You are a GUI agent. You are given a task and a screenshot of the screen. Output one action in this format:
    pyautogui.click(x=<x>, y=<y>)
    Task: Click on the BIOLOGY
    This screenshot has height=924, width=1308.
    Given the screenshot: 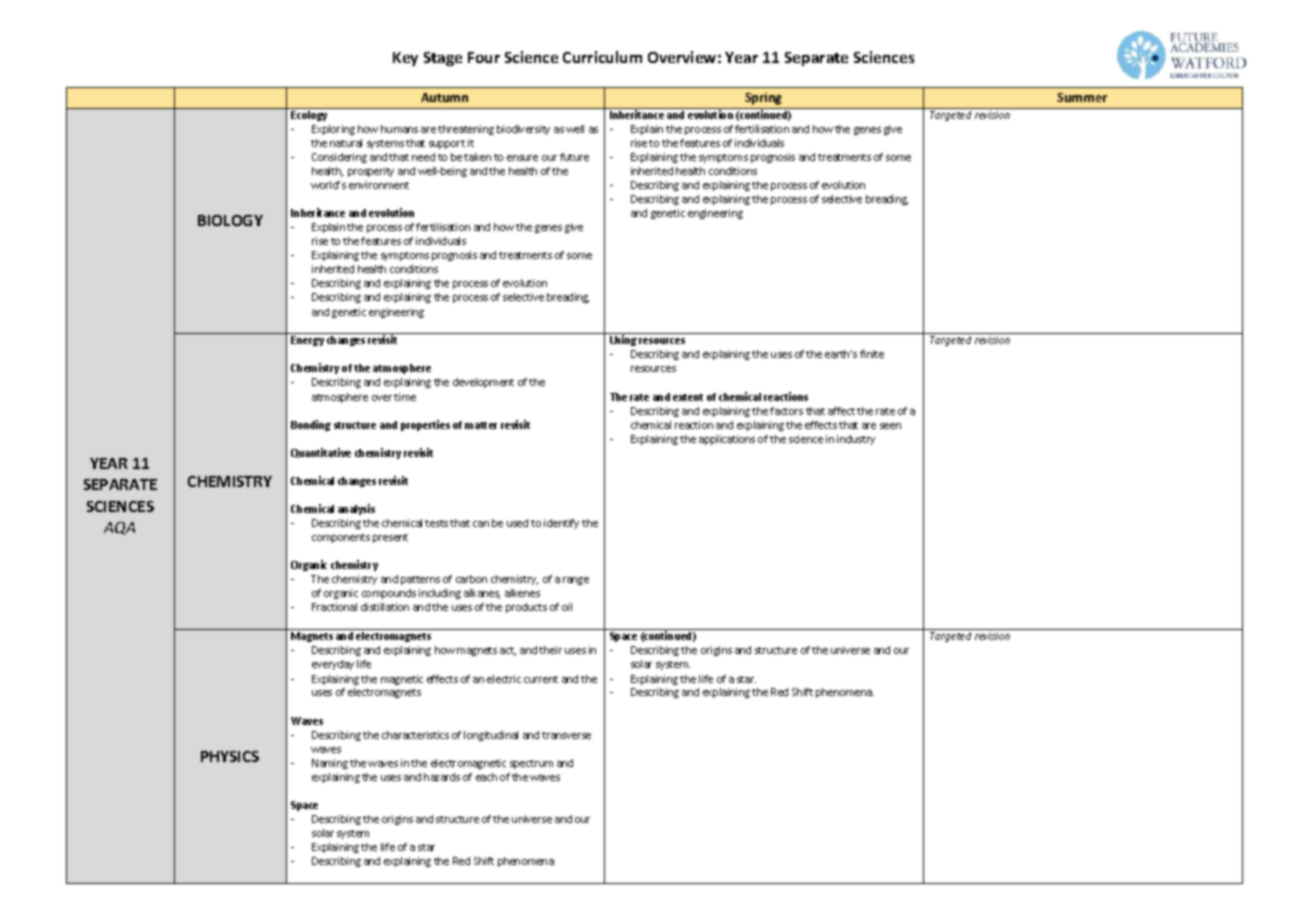 What is the action you would take?
    pyautogui.click(x=230, y=220)
